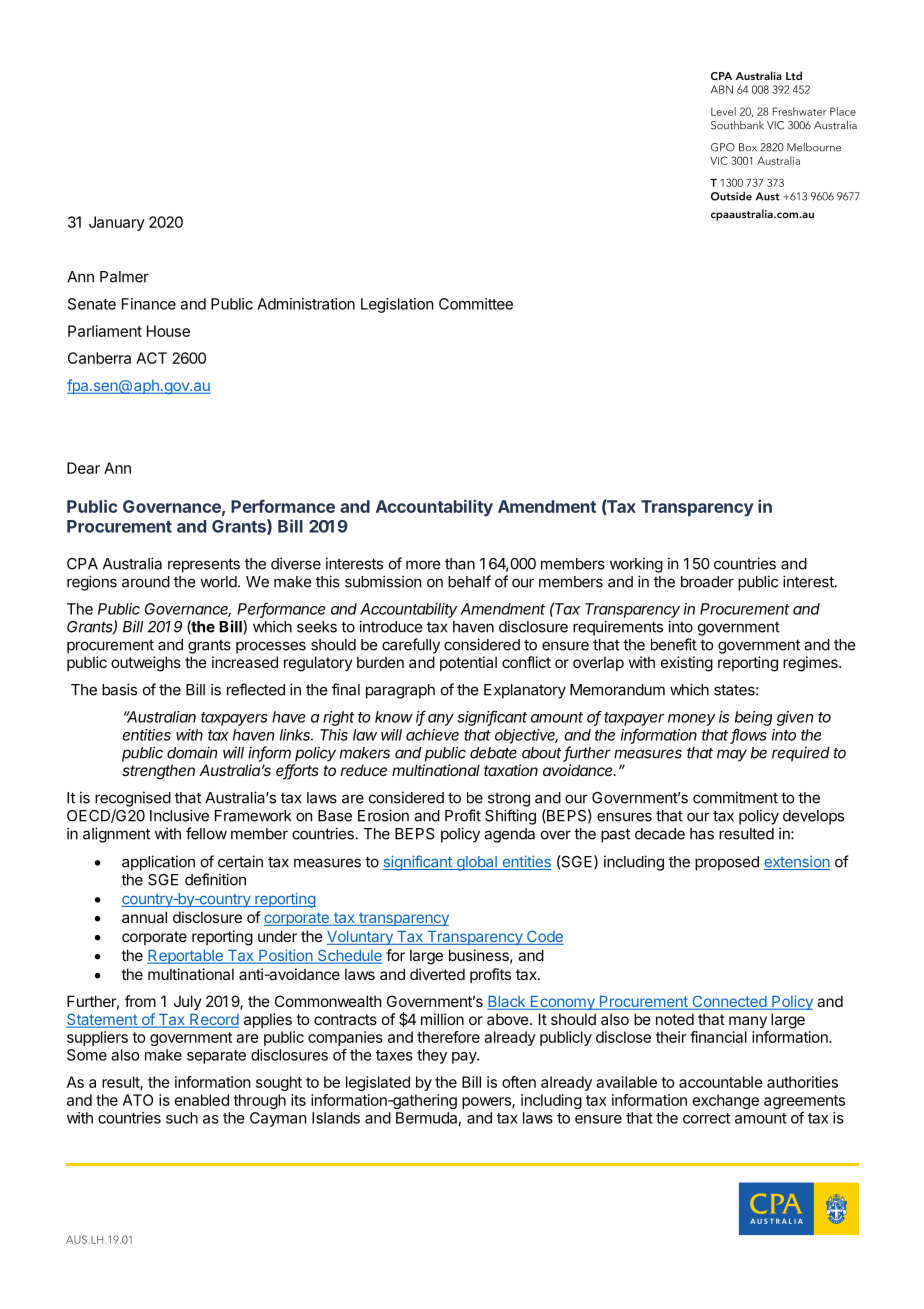 The image size is (924, 1309). What do you see at coordinates (476, 304) in the page?
I see `Committee` at bounding box center [476, 304].
